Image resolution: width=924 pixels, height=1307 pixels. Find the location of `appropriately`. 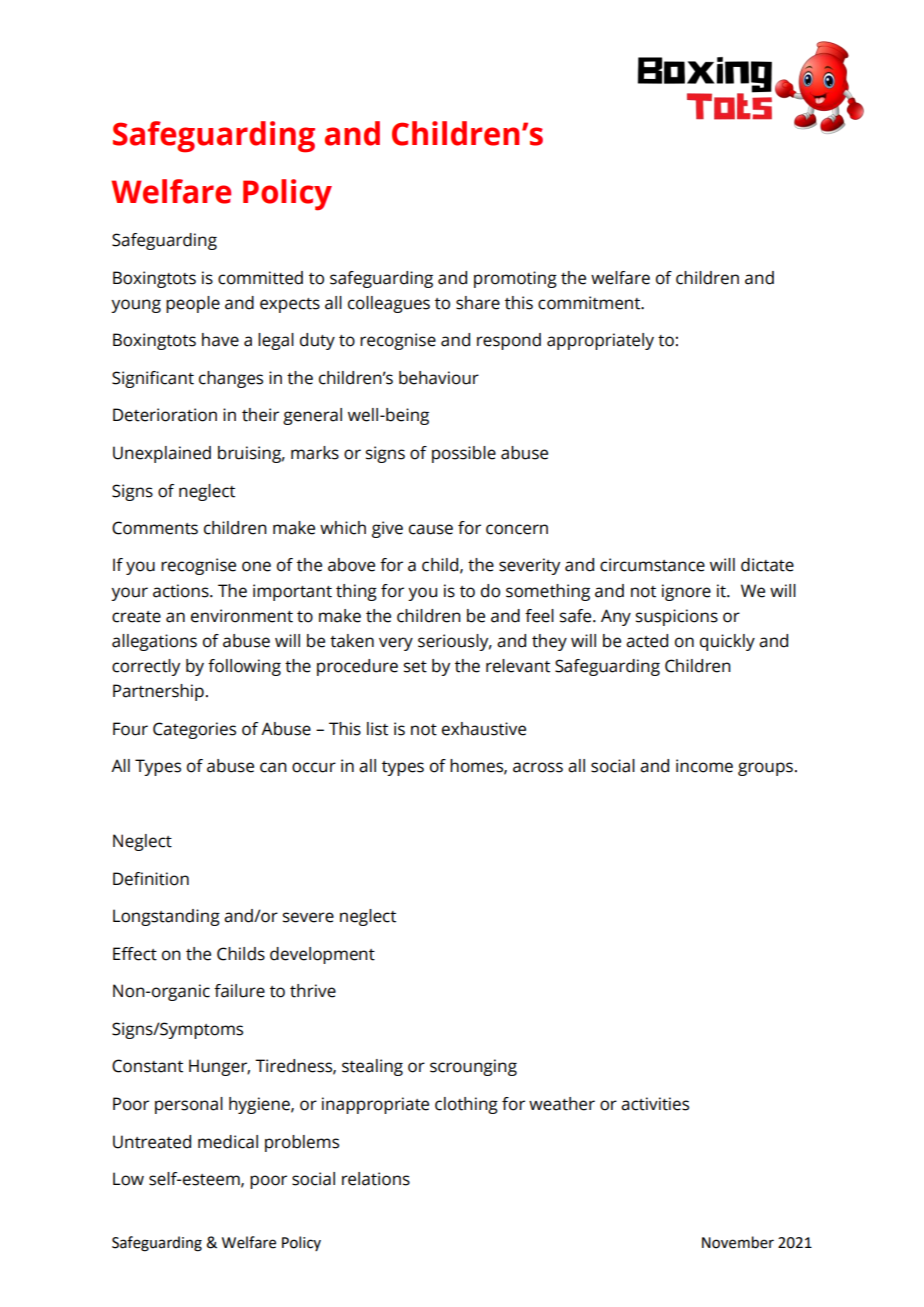

appropriately is located at coordinates (600, 341).
